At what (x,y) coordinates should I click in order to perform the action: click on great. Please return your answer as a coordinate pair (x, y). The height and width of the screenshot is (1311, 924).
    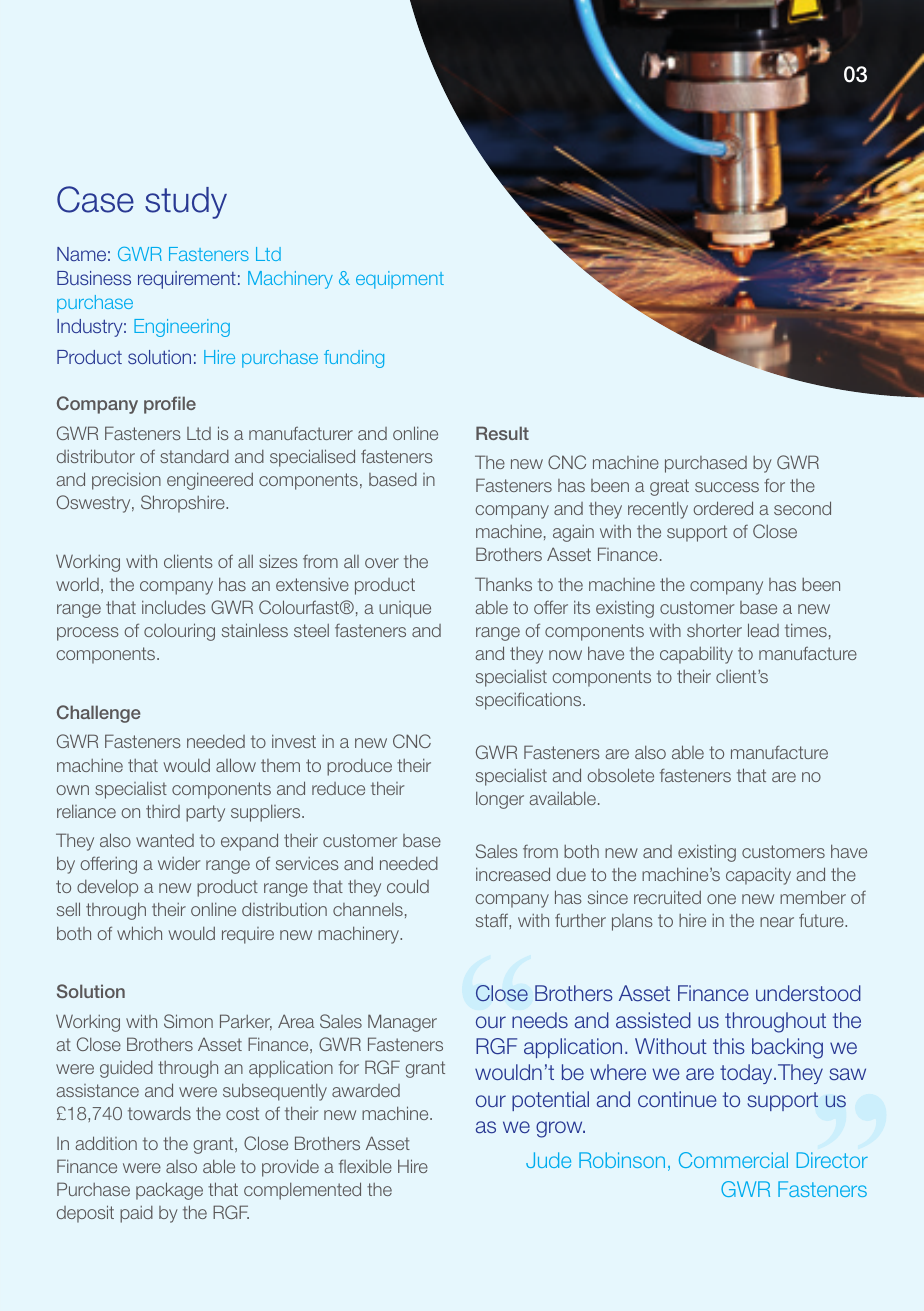
    Looking at the image, I should click on (669, 487).
